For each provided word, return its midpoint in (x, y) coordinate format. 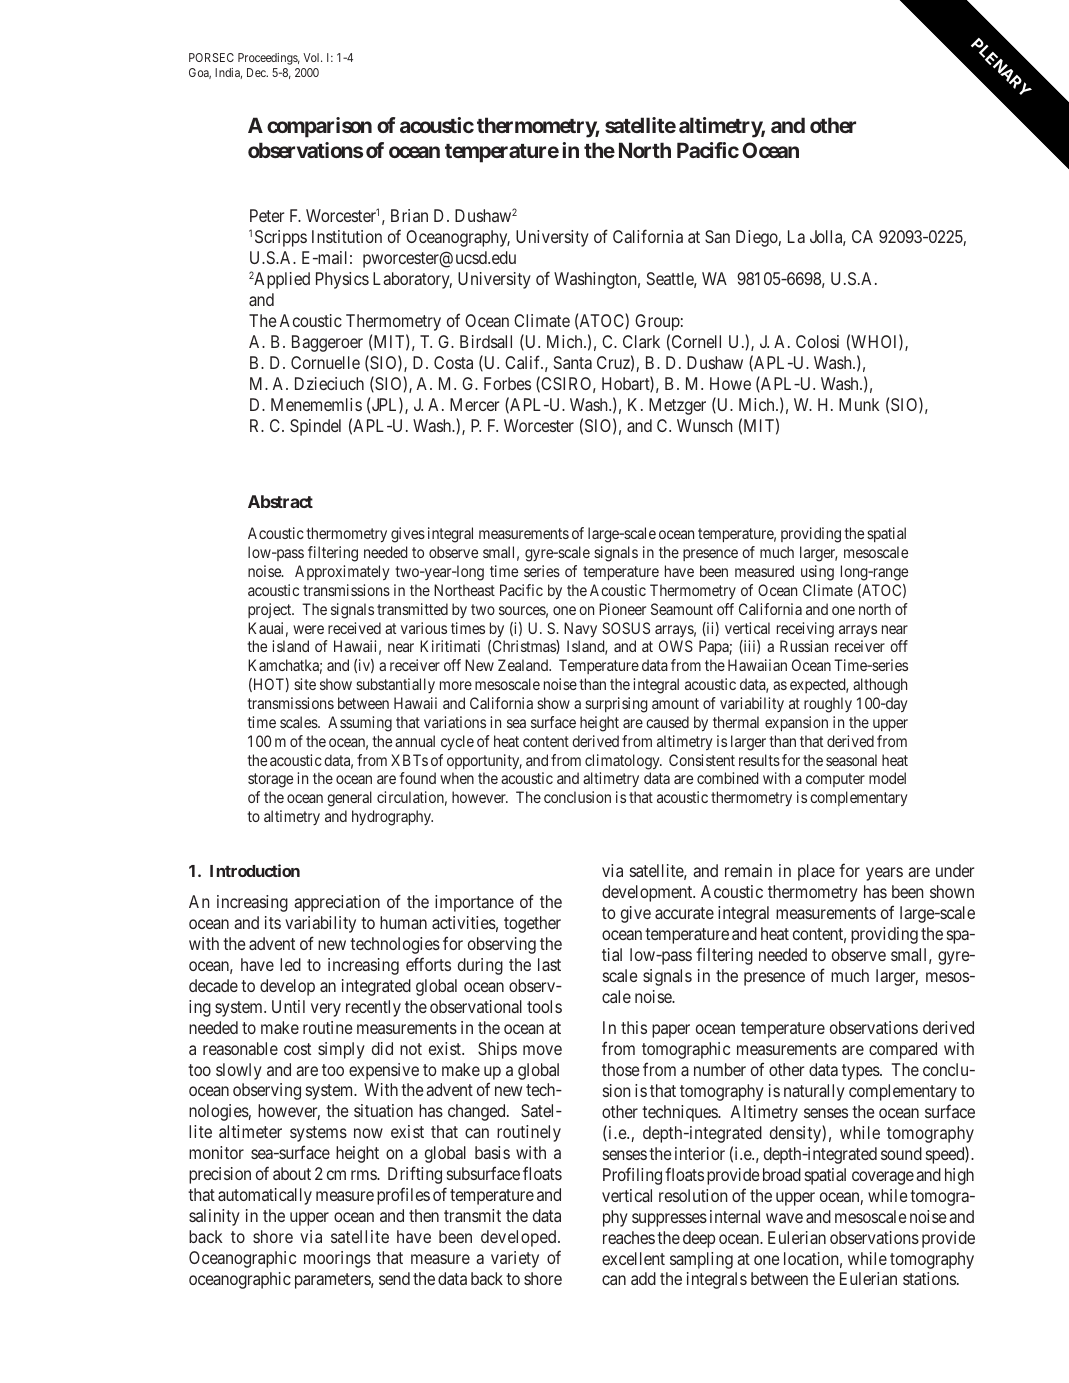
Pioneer (622, 609)
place (816, 872)
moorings (337, 1259)
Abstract (280, 501)
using (817, 573)
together (532, 924)
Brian (409, 215)
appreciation (337, 903)
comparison (319, 127)
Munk (859, 404)
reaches (629, 1237)
